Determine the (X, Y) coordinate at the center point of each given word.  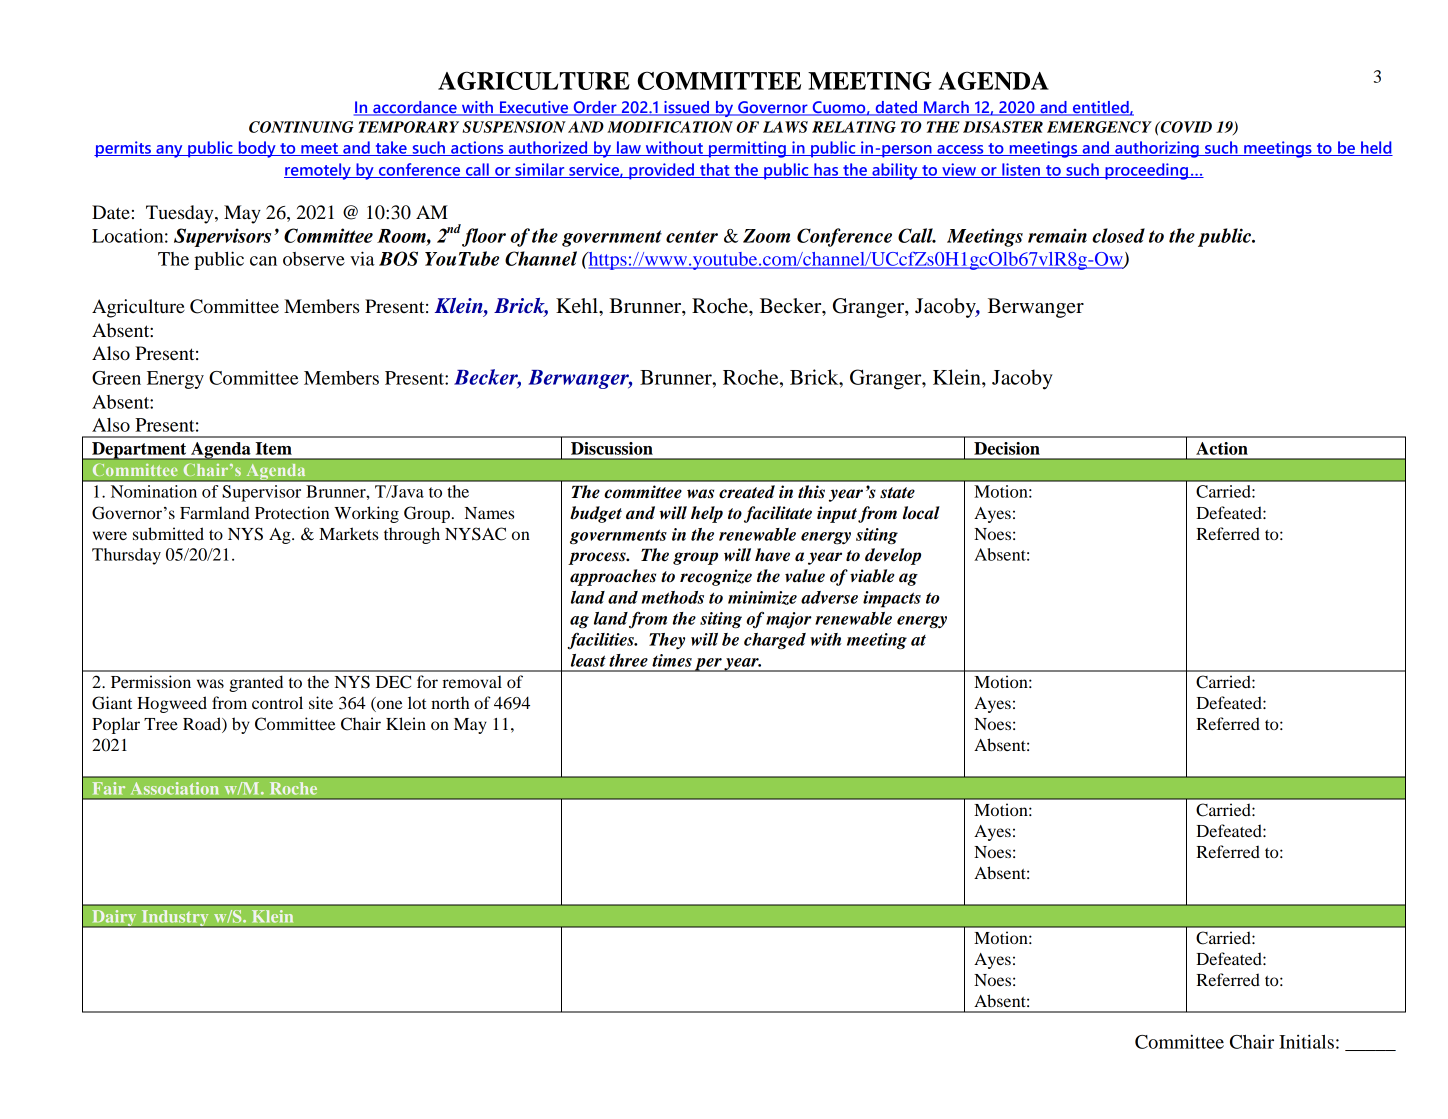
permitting (747, 149)
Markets (348, 533)
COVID (1185, 127)
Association (174, 788)
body (257, 149)
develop (893, 556)
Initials (1306, 1041)
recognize (716, 577)
